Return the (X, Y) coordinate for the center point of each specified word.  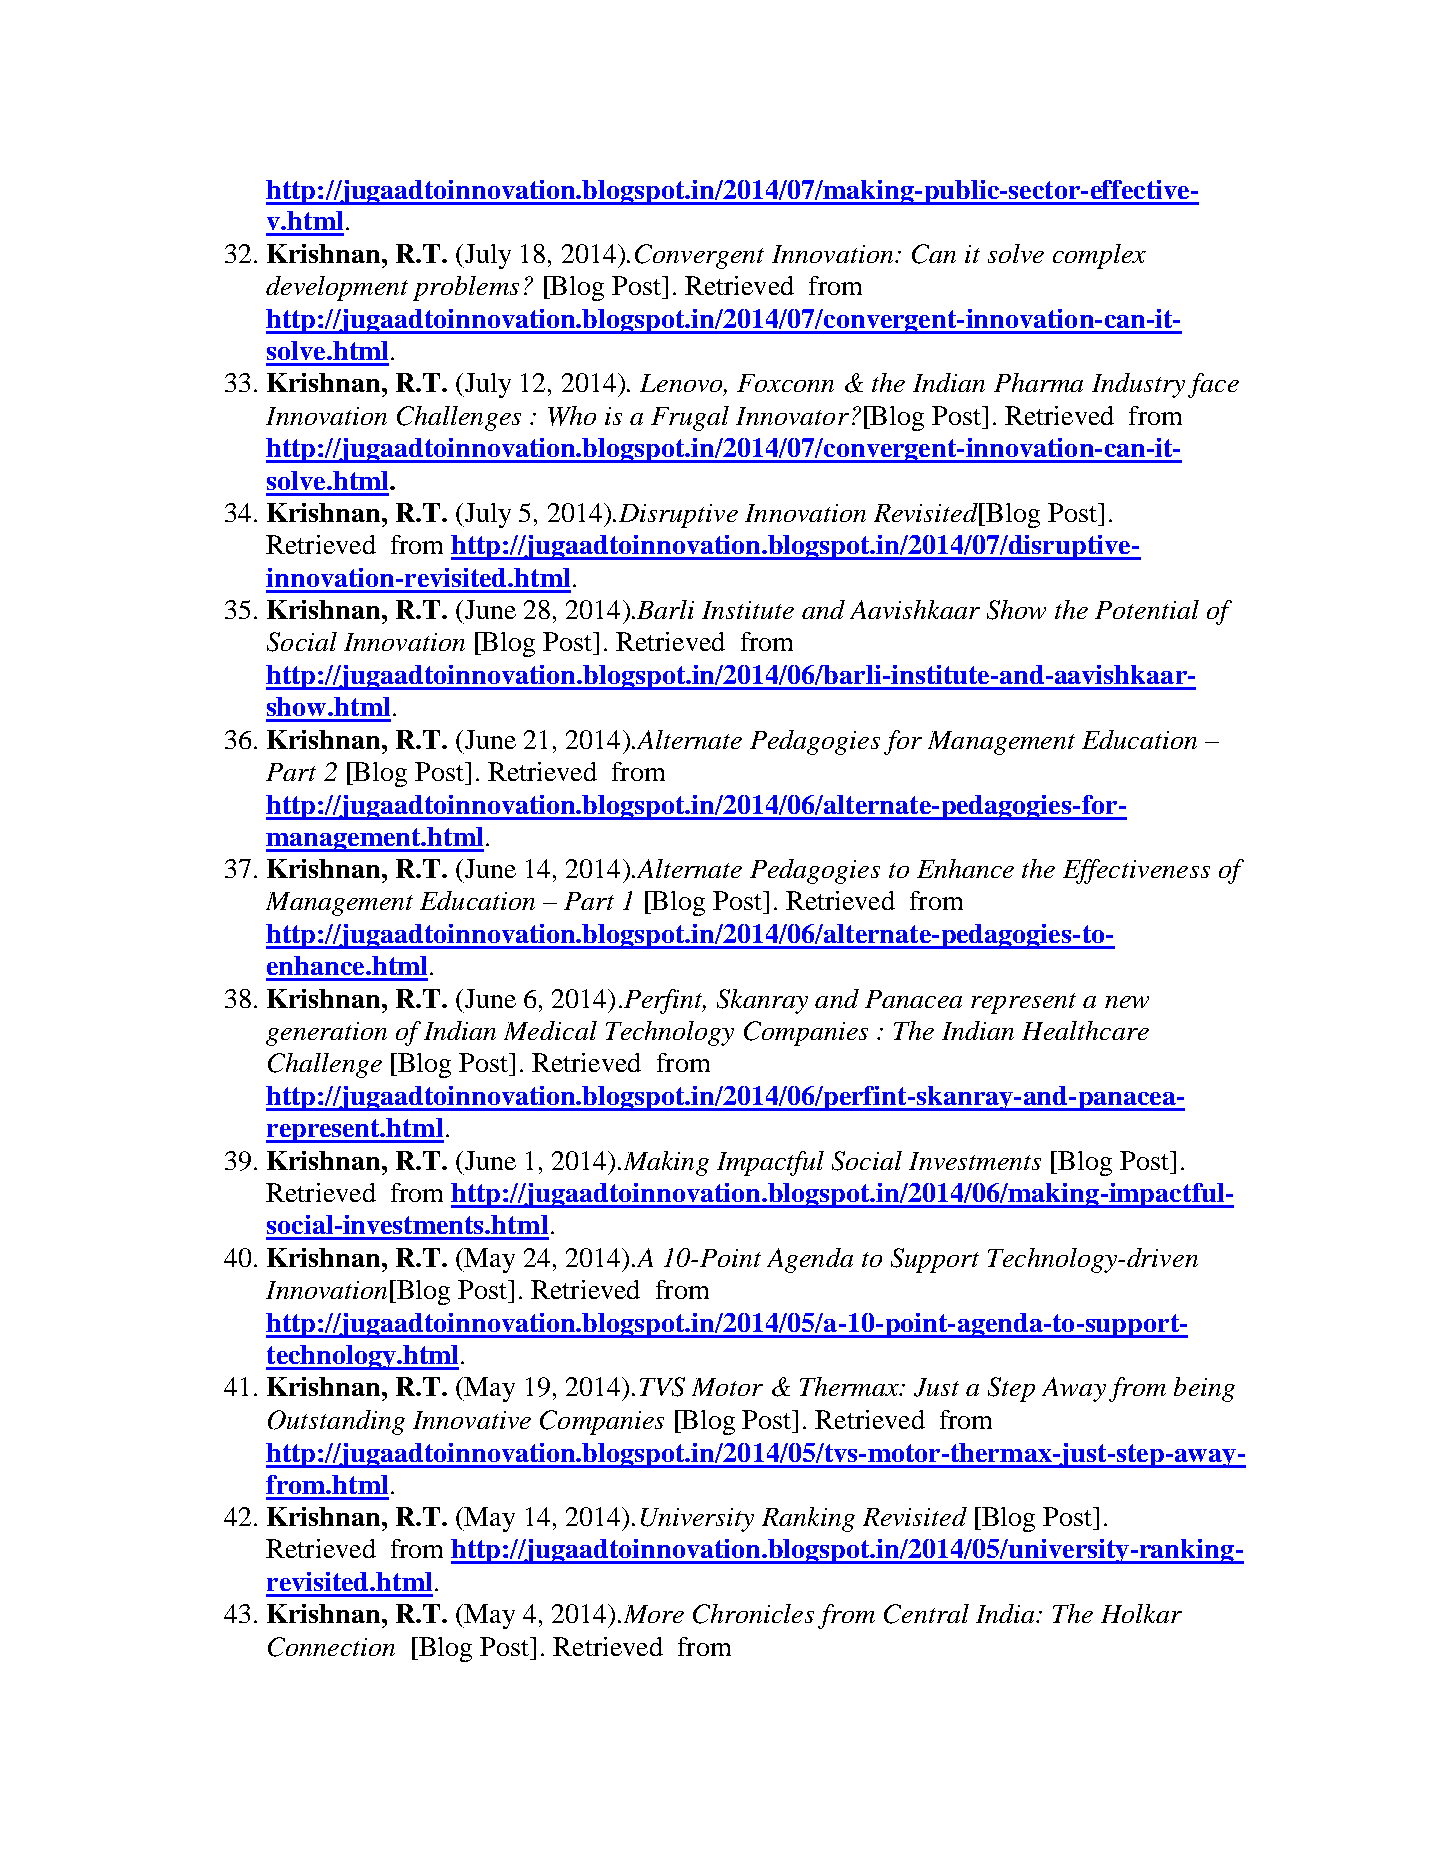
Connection (331, 1647)
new (1127, 1002)
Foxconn (785, 383)
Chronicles (753, 1614)
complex (1099, 256)
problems (466, 288)
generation (326, 1034)
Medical (550, 1030)
